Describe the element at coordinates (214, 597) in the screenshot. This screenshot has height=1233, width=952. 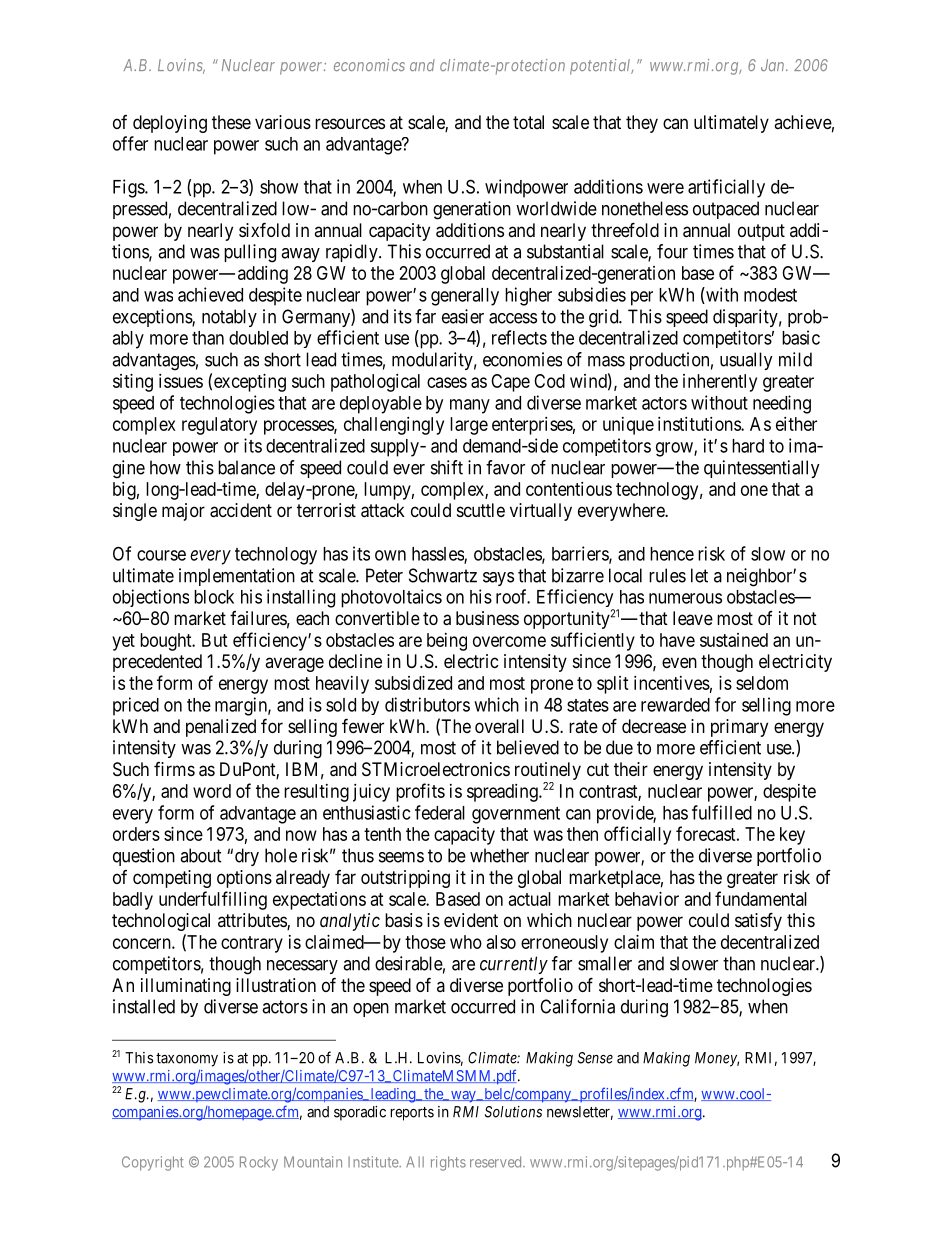
I see `block` at that location.
